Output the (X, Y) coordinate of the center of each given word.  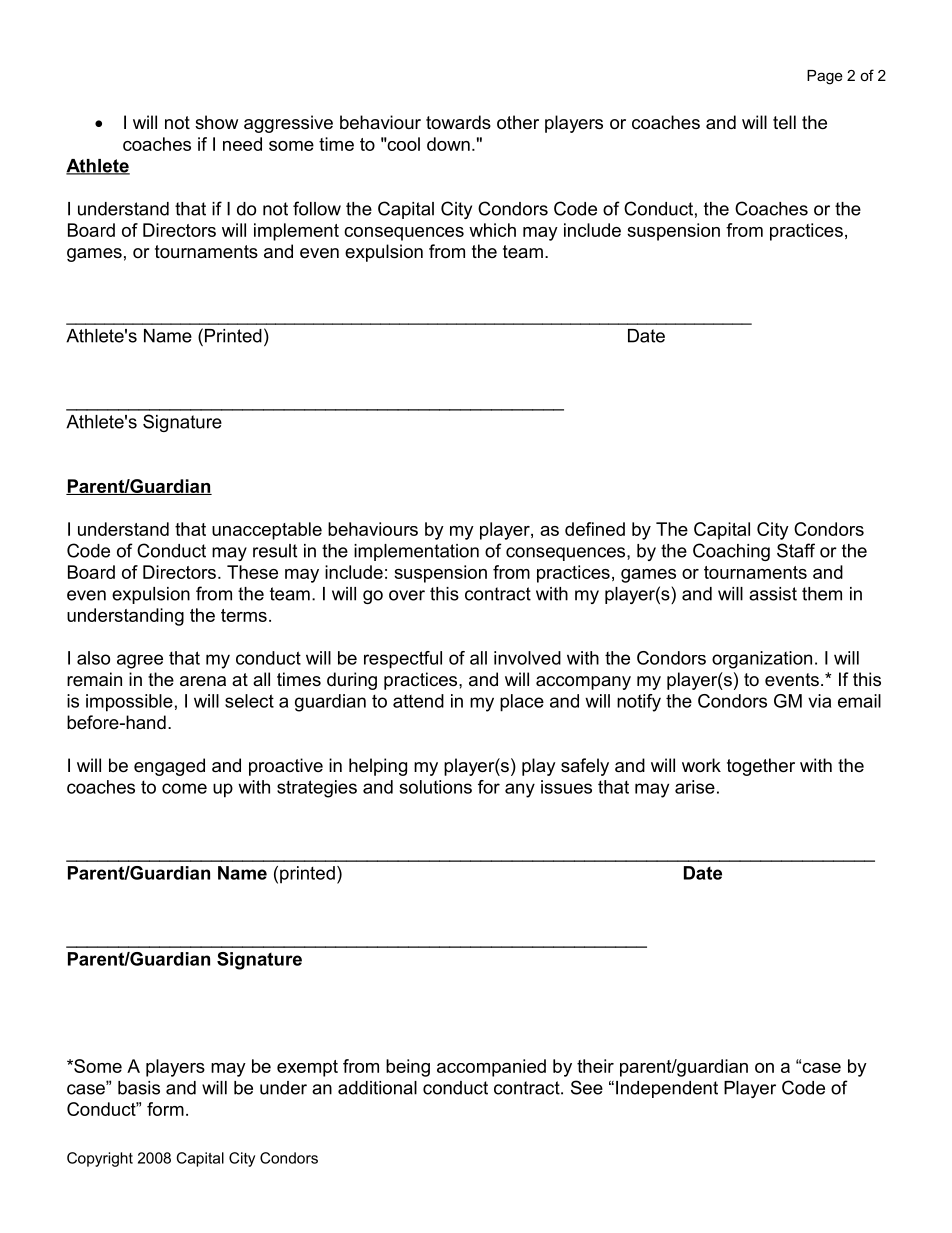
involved (527, 658)
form (165, 1109)
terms (244, 615)
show (216, 122)
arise (695, 787)
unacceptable (267, 531)
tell (784, 122)
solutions (436, 787)
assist (773, 594)
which (492, 230)
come (184, 788)
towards (458, 122)
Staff (796, 550)
